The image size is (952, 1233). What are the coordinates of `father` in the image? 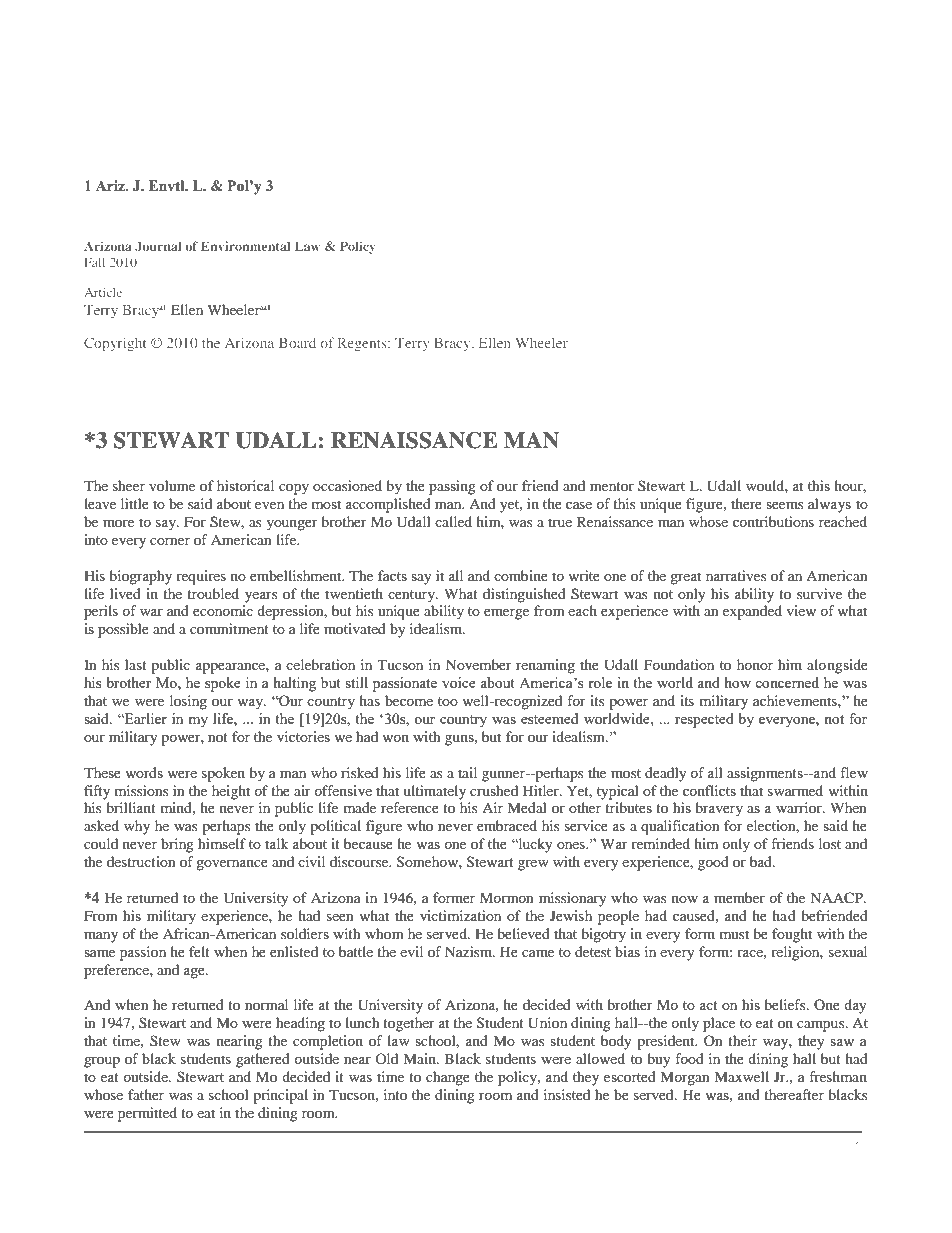 It's located at (146, 1094).
